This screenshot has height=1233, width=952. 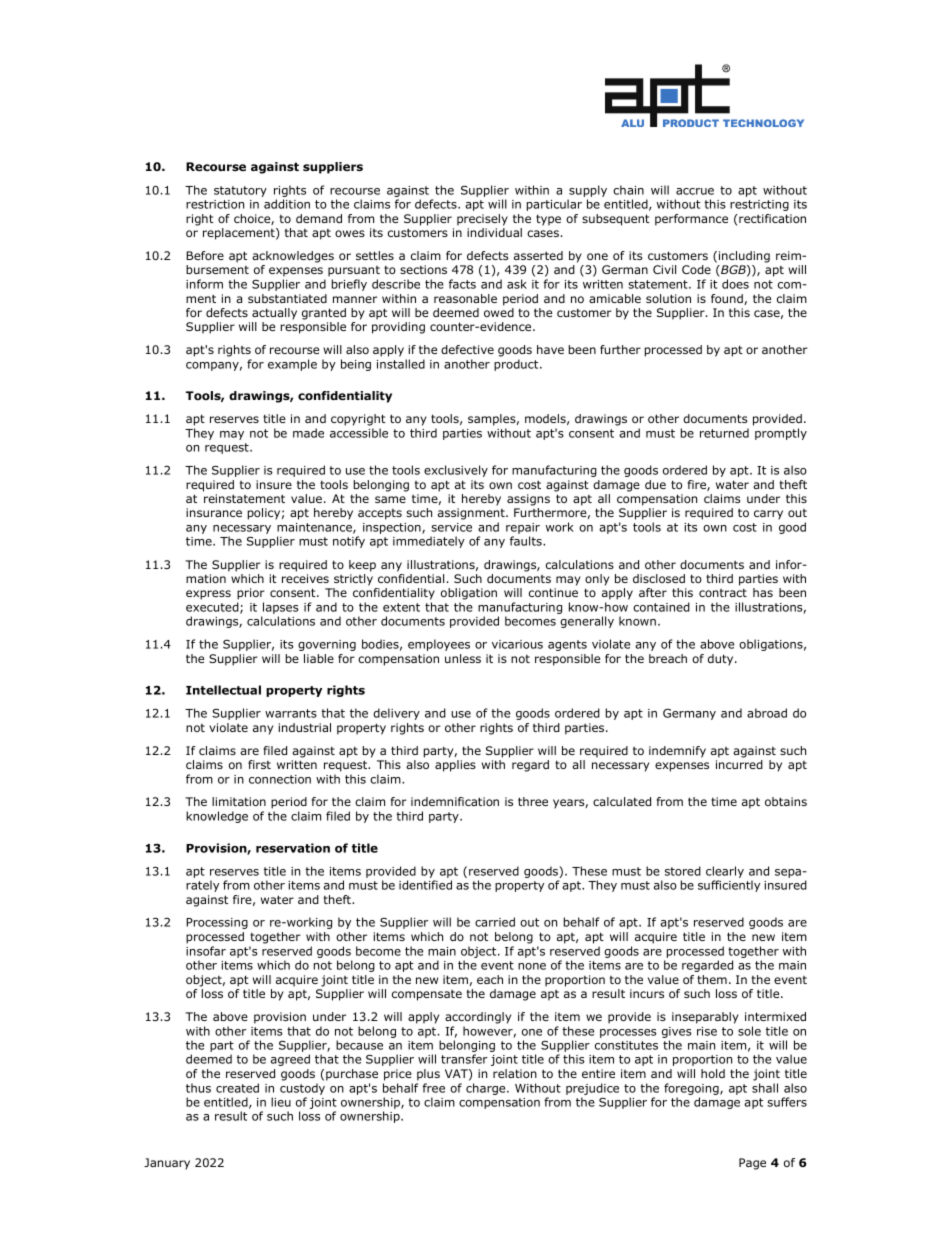 What do you see at coordinates (768, 515) in the screenshot?
I see `carry` at bounding box center [768, 515].
